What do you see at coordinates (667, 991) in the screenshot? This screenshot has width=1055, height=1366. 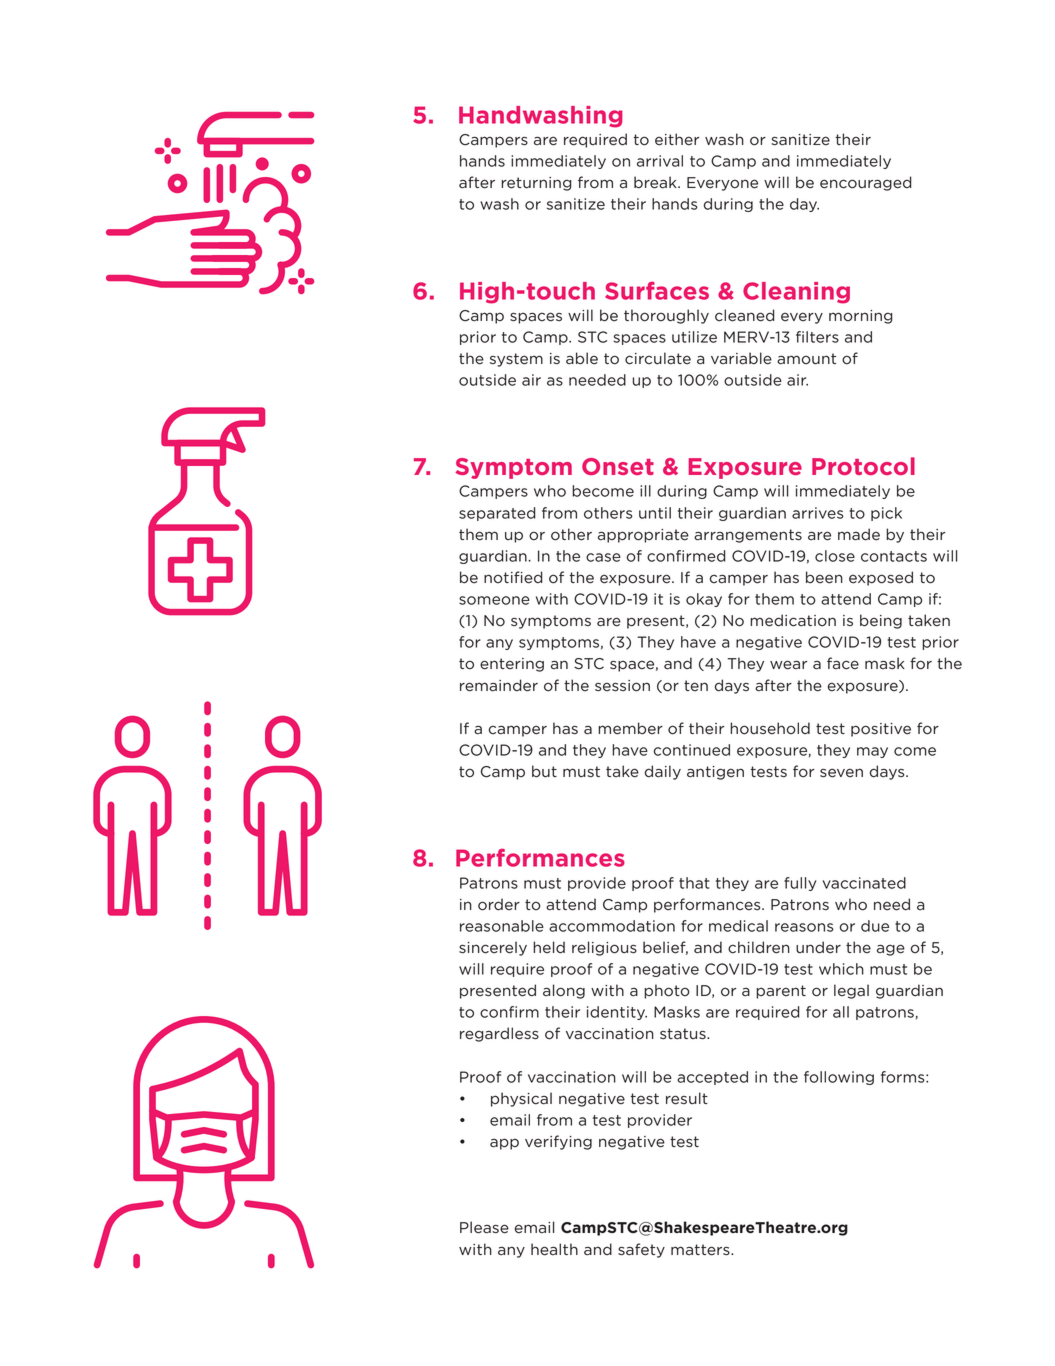 I see `photo` at bounding box center [667, 991].
